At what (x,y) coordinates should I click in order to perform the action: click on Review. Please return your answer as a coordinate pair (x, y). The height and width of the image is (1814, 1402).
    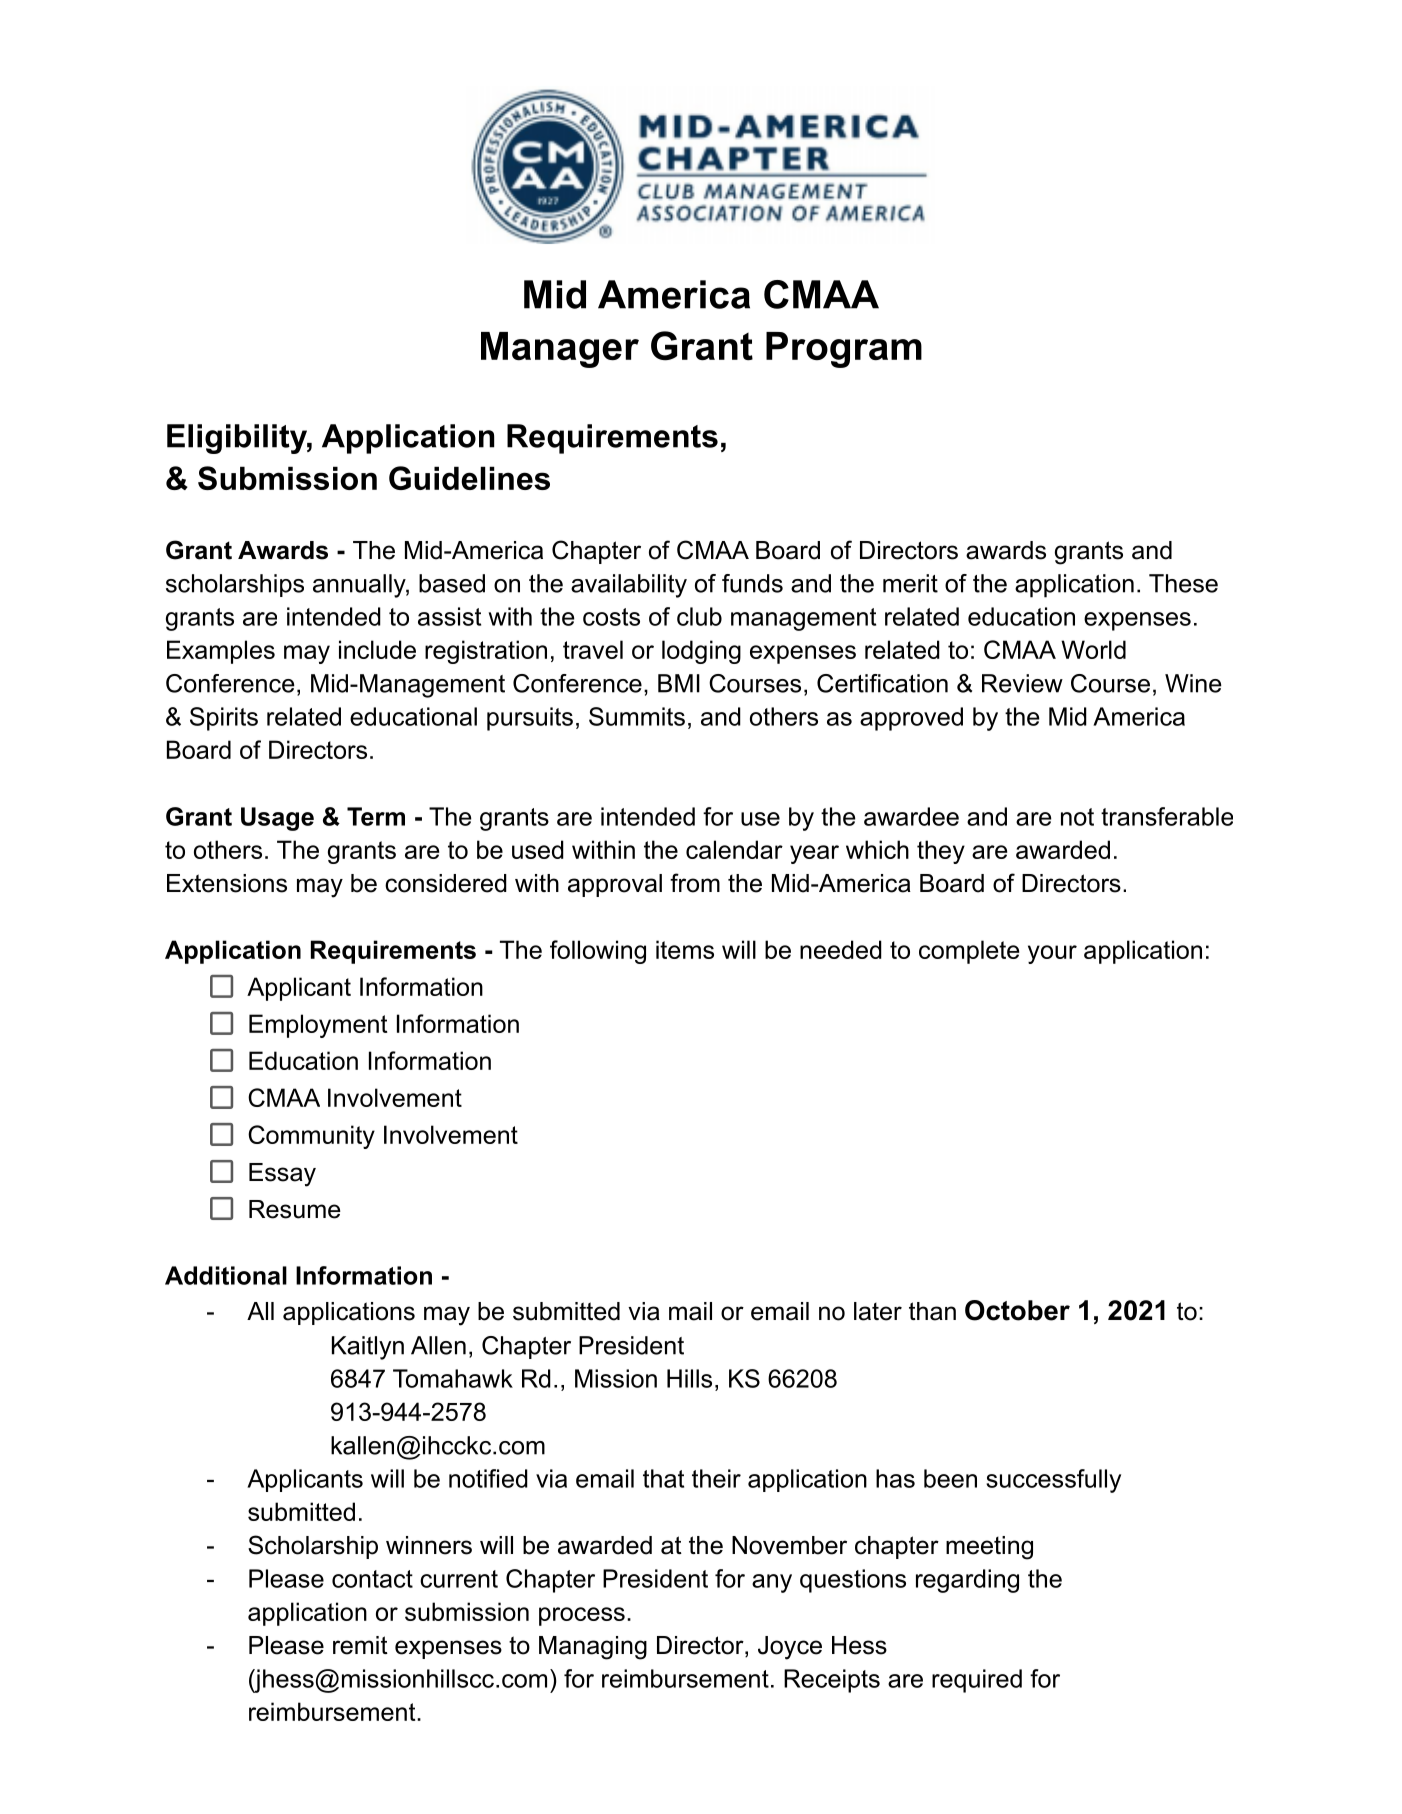
    Looking at the image, I should click on (1022, 683).
